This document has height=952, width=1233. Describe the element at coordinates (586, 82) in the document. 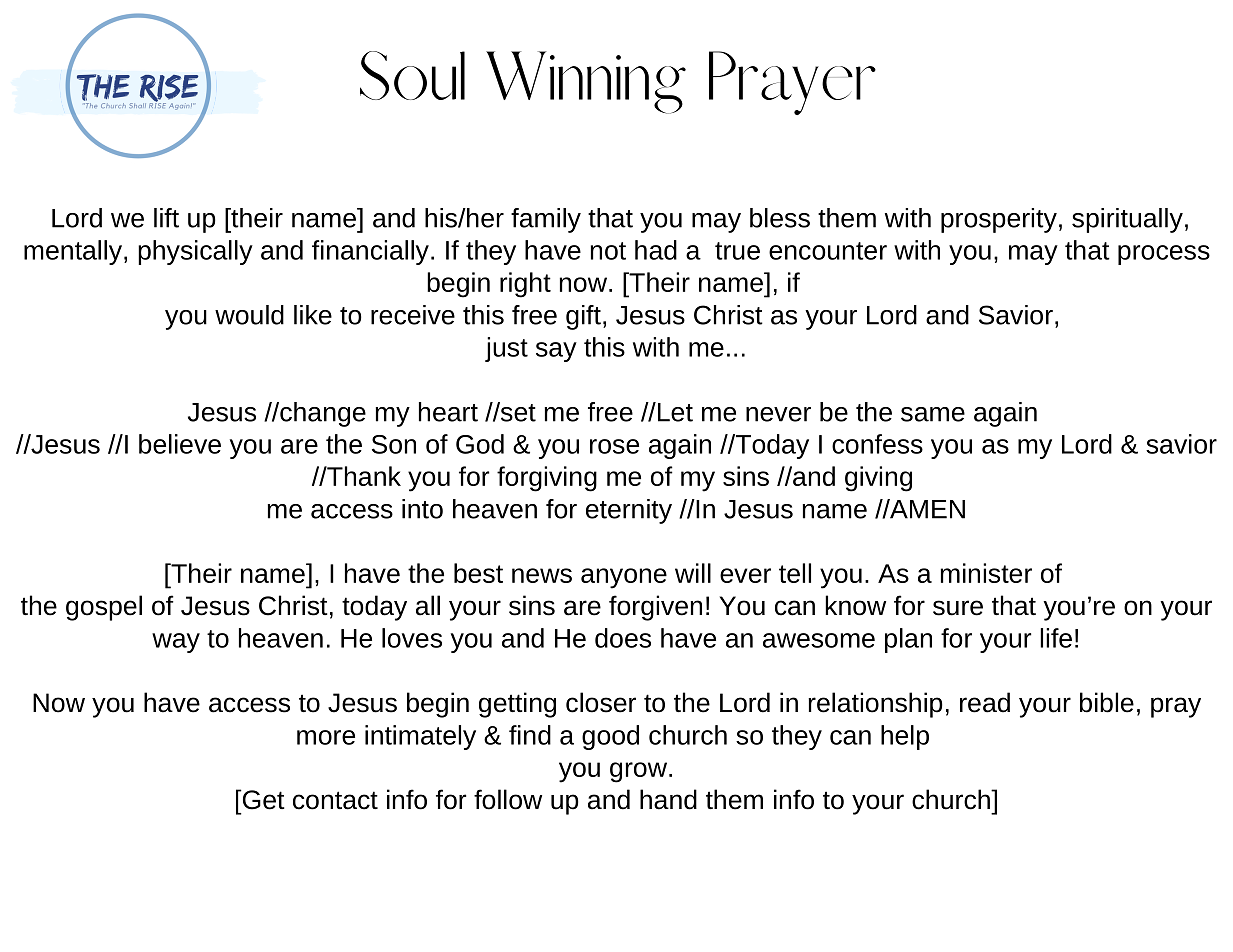

I see `Winning` at that location.
